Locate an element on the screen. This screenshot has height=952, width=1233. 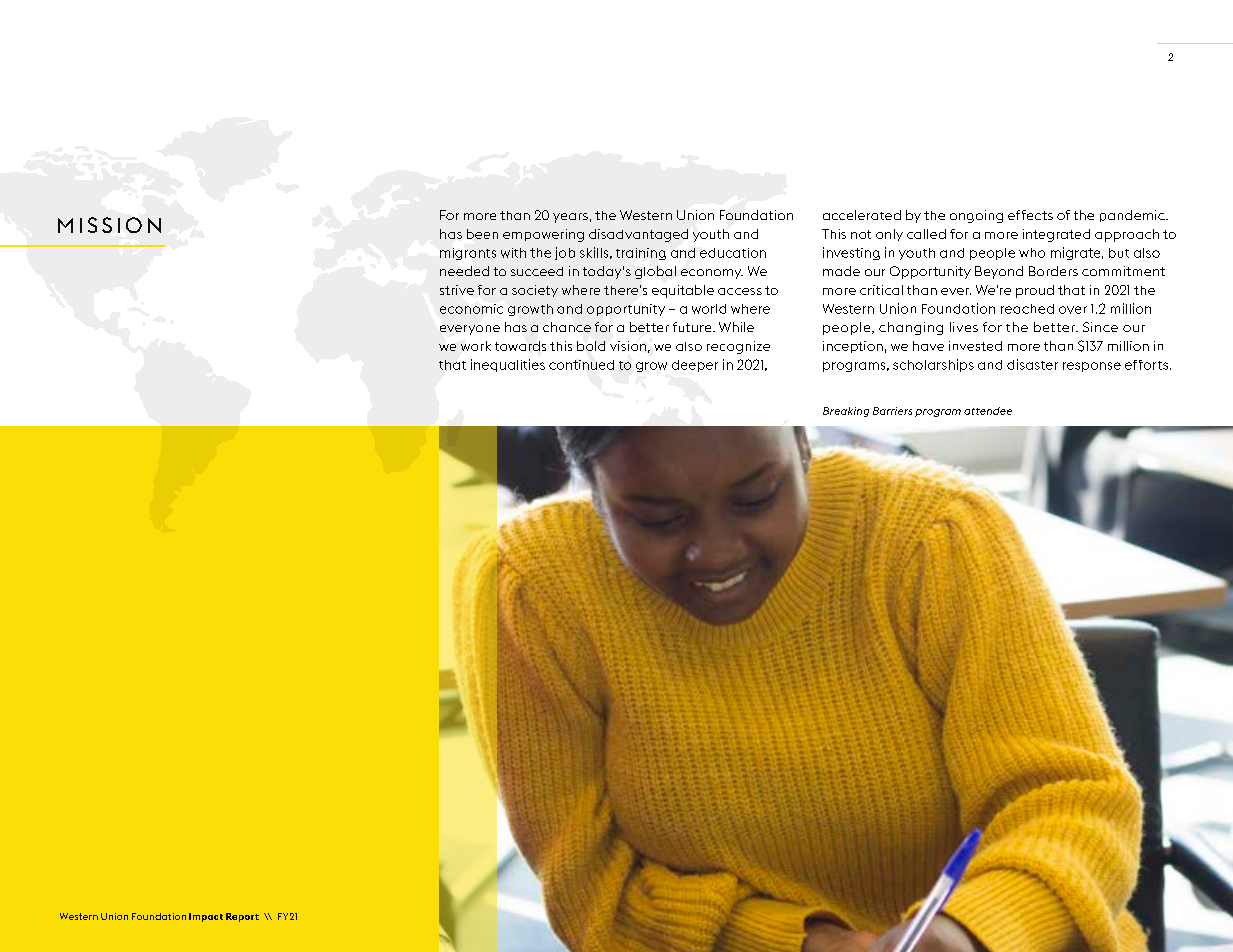
deeper is located at coordinates (695, 366).
